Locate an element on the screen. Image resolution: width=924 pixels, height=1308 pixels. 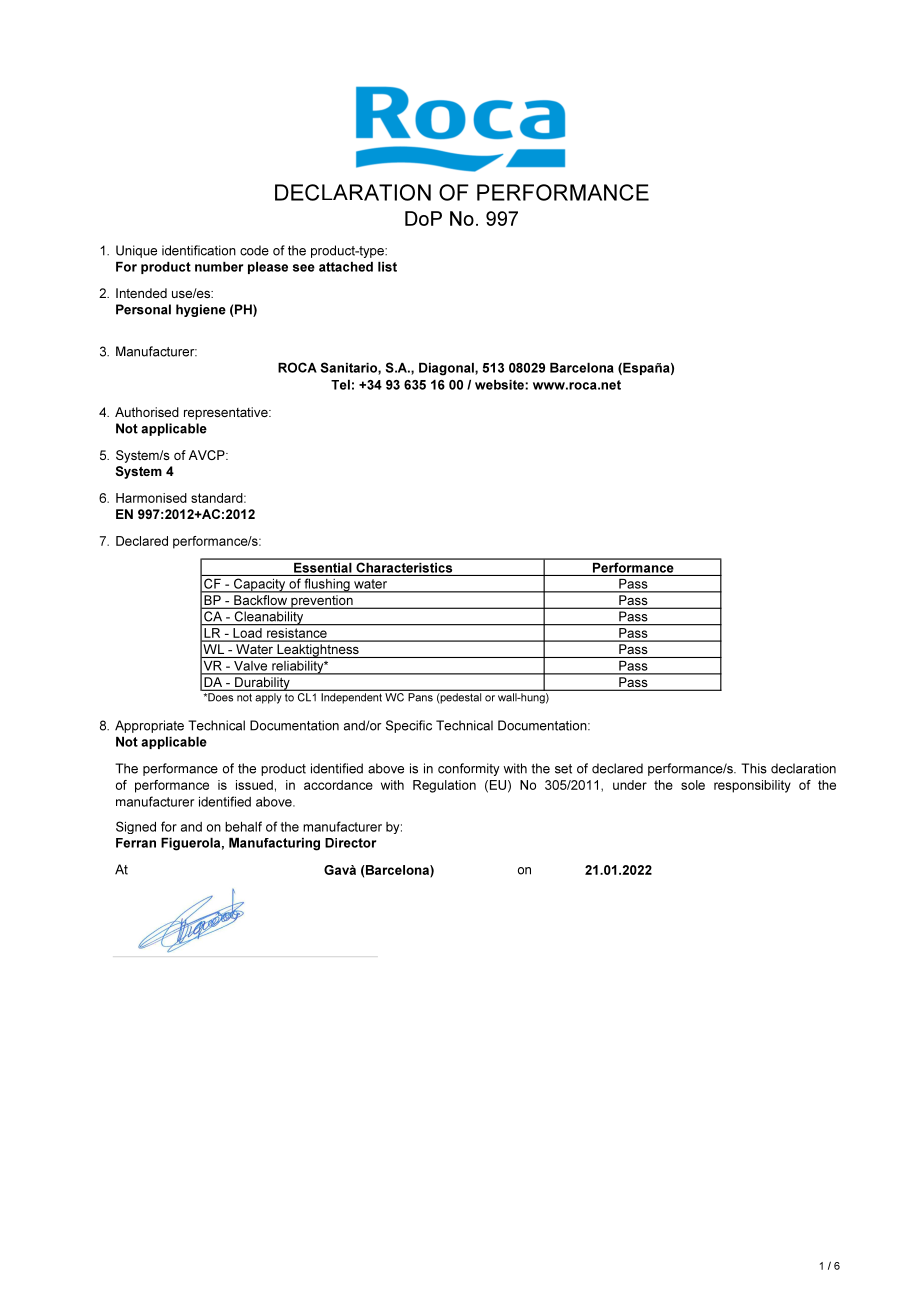
Regulation is located at coordinates (444, 786).
